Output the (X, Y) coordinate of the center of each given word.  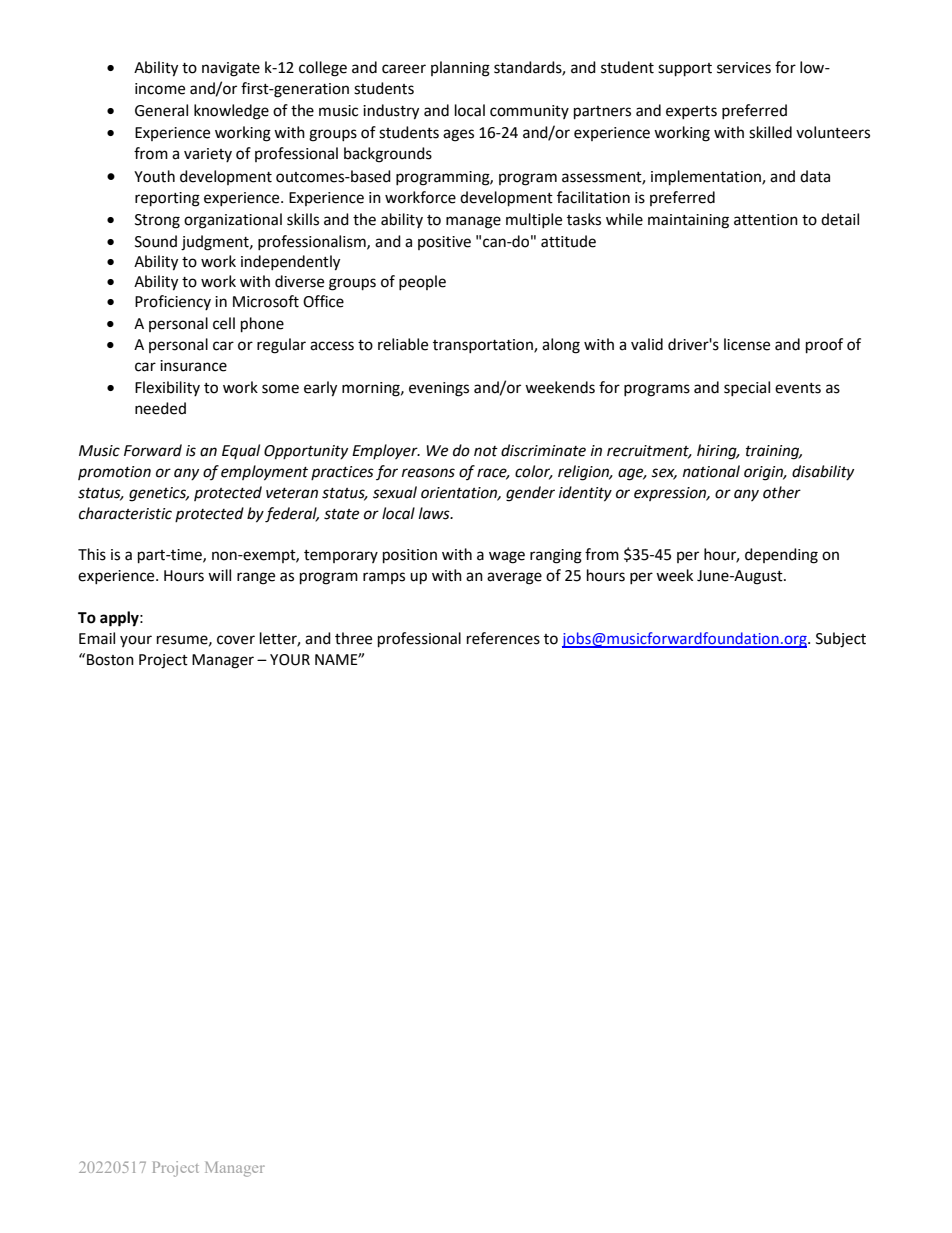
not (486, 451)
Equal (241, 451)
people (422, 282)
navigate (231, 69)
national (711, 471)
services (744, 68)
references (503, 638)
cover (236, 640)
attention (766, 220)
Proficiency (173, 302)
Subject (841, 640)
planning (460, 69)
